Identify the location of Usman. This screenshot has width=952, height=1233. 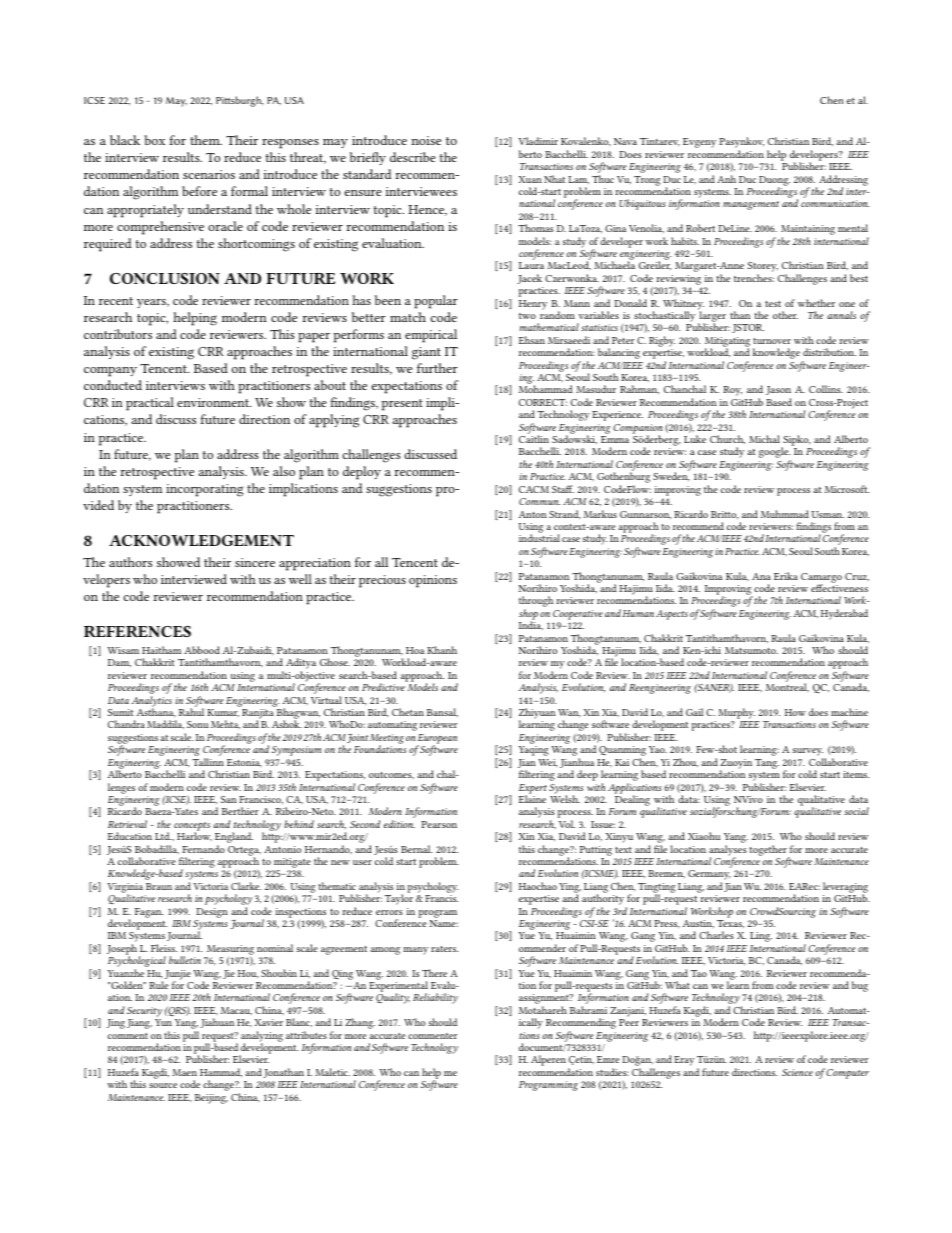
(828, 514).
